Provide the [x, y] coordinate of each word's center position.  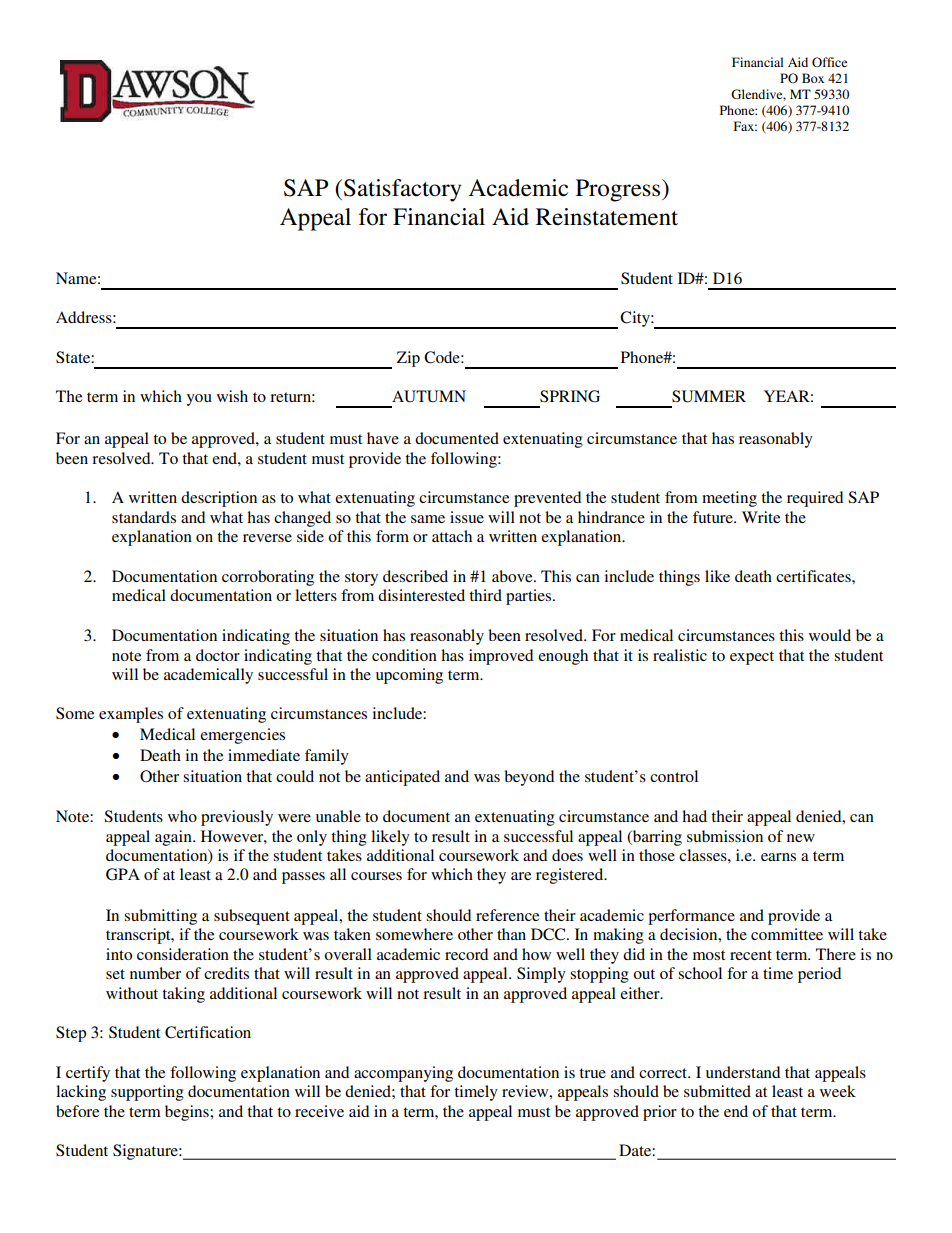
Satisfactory [402, 190]
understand [743, 1072]
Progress [619, 190]
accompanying [403, 1074]
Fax [745, 126]
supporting [147, 1093]
